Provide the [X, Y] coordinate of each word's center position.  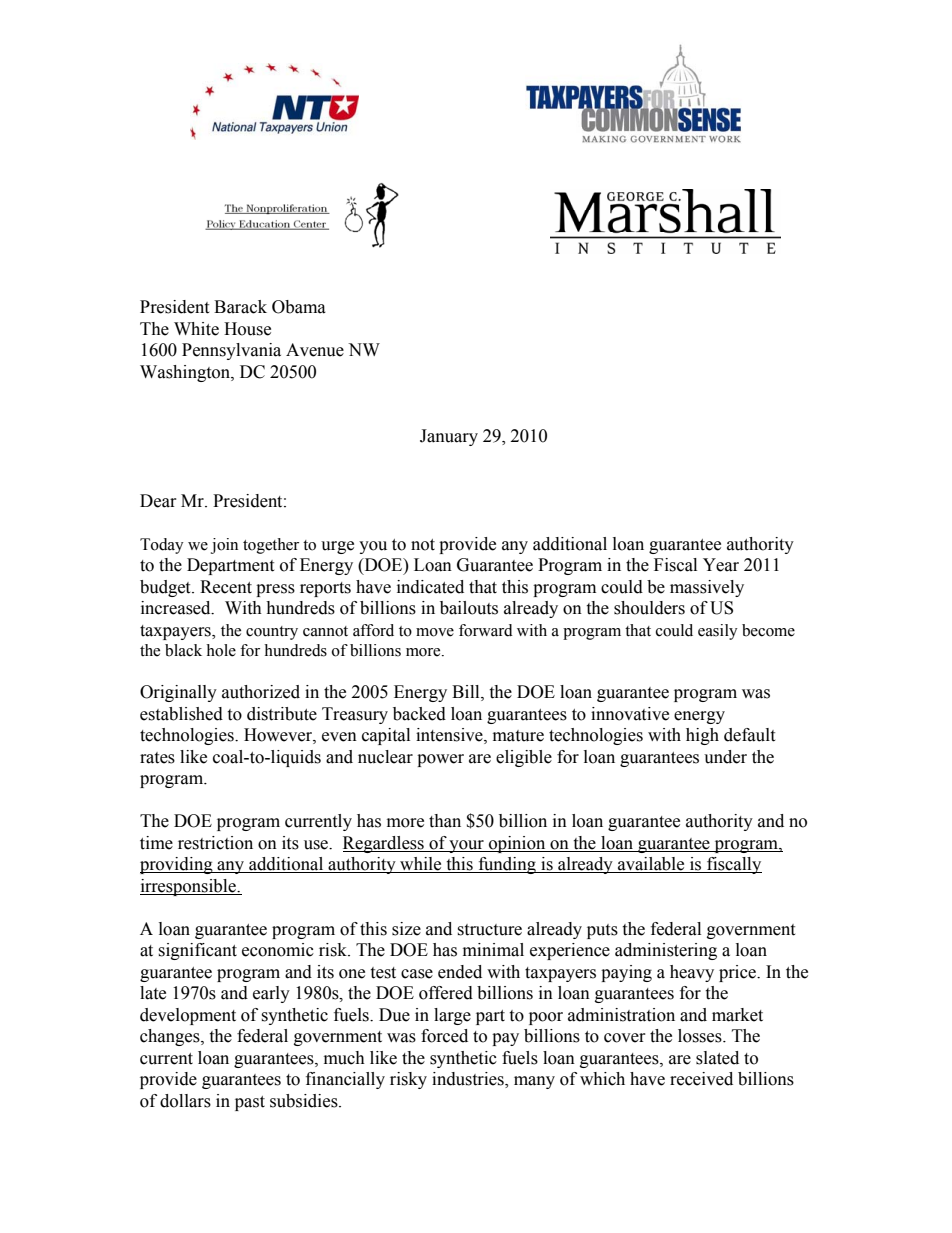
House [247, 329]
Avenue [315, 350]
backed [419, 714]
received [701, 1079]
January [449, 437]
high [702, 736]
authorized [261, 692]
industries [469, 1080]
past [250, 1103]
